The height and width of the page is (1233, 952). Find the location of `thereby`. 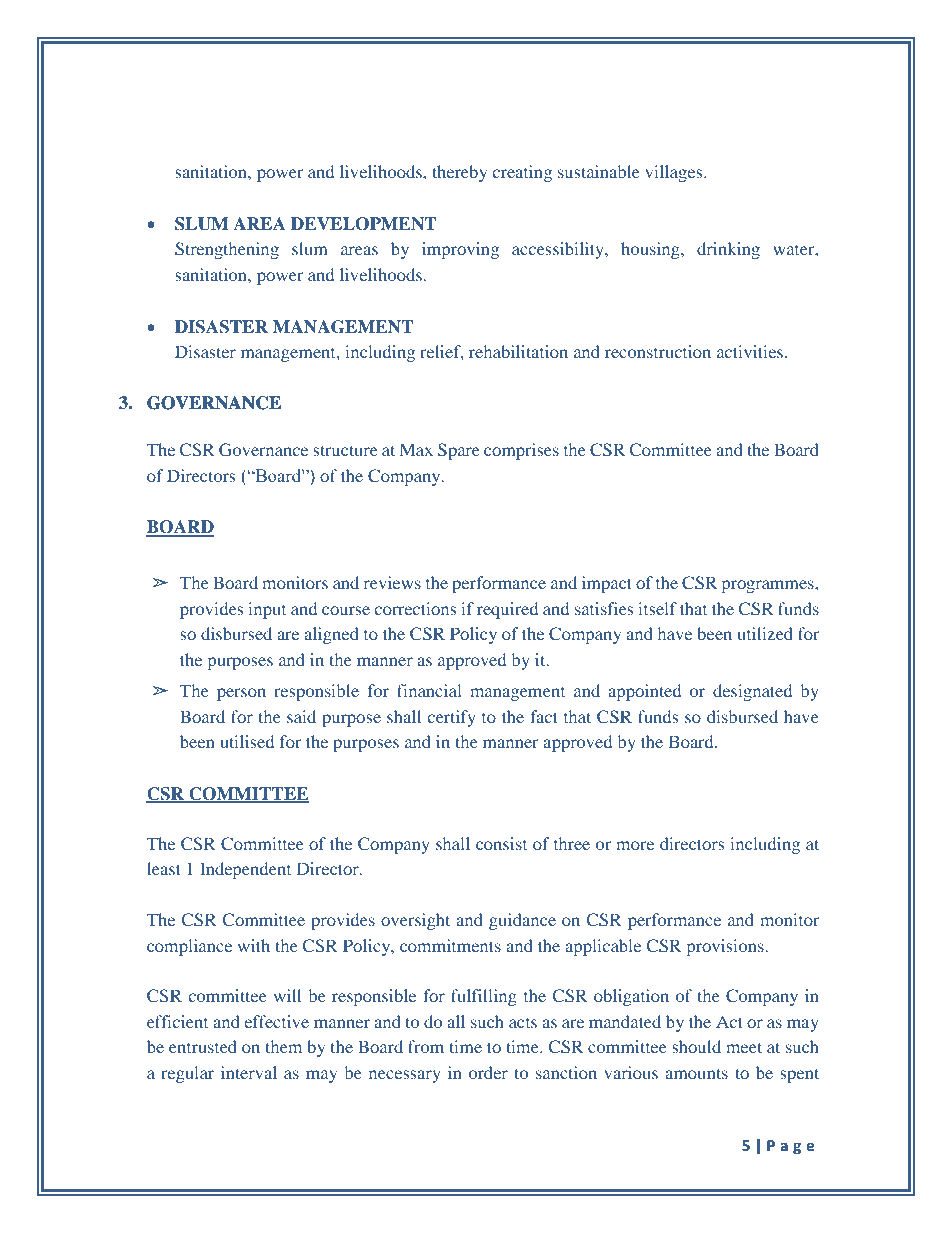

thereby is located at coordinates (459, 173).
